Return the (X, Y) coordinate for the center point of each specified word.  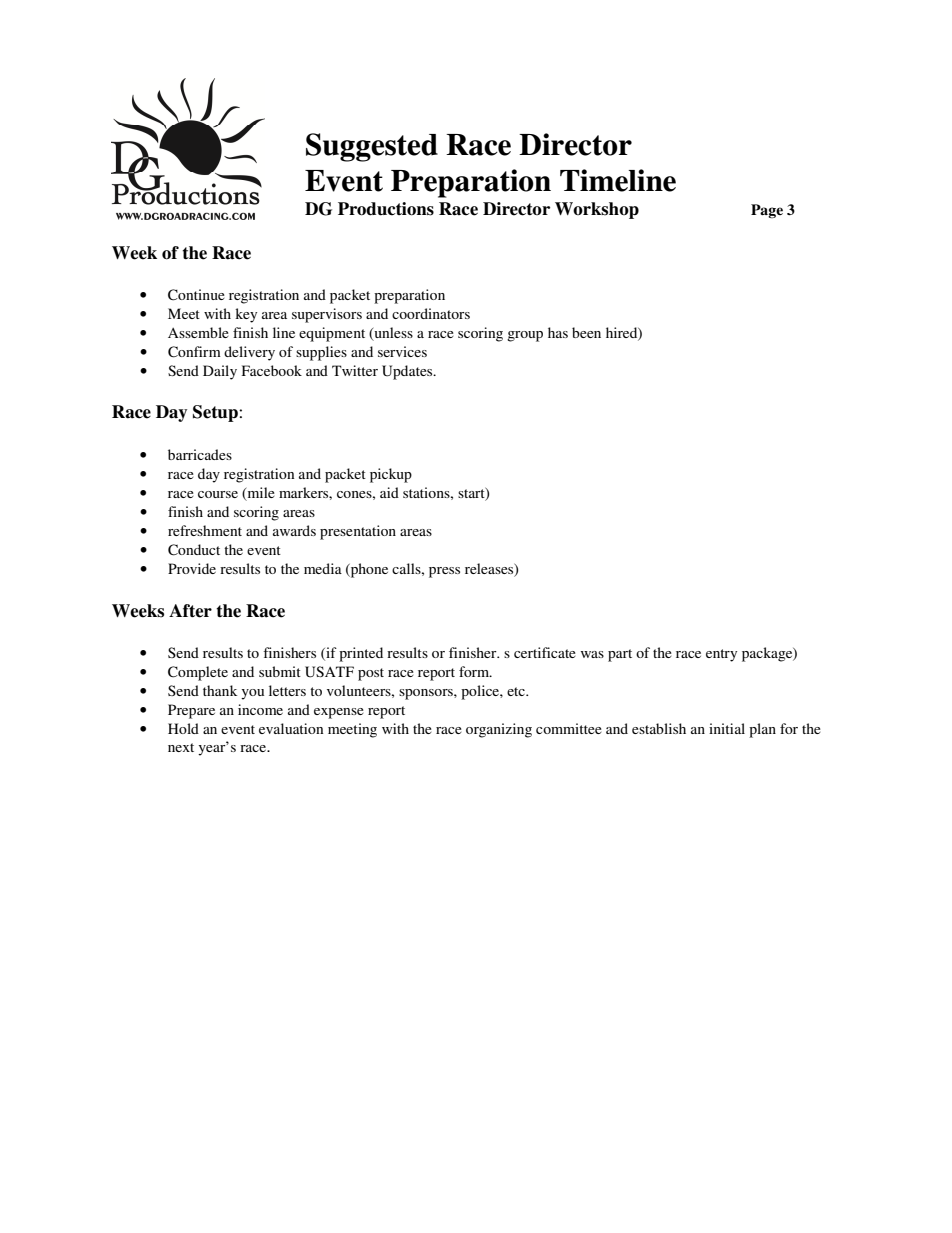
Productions (386, 209)
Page (767, 211)
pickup (391, 475)
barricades (200, 454)
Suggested (372, 147)
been (586, 332)
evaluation (291, 728)
